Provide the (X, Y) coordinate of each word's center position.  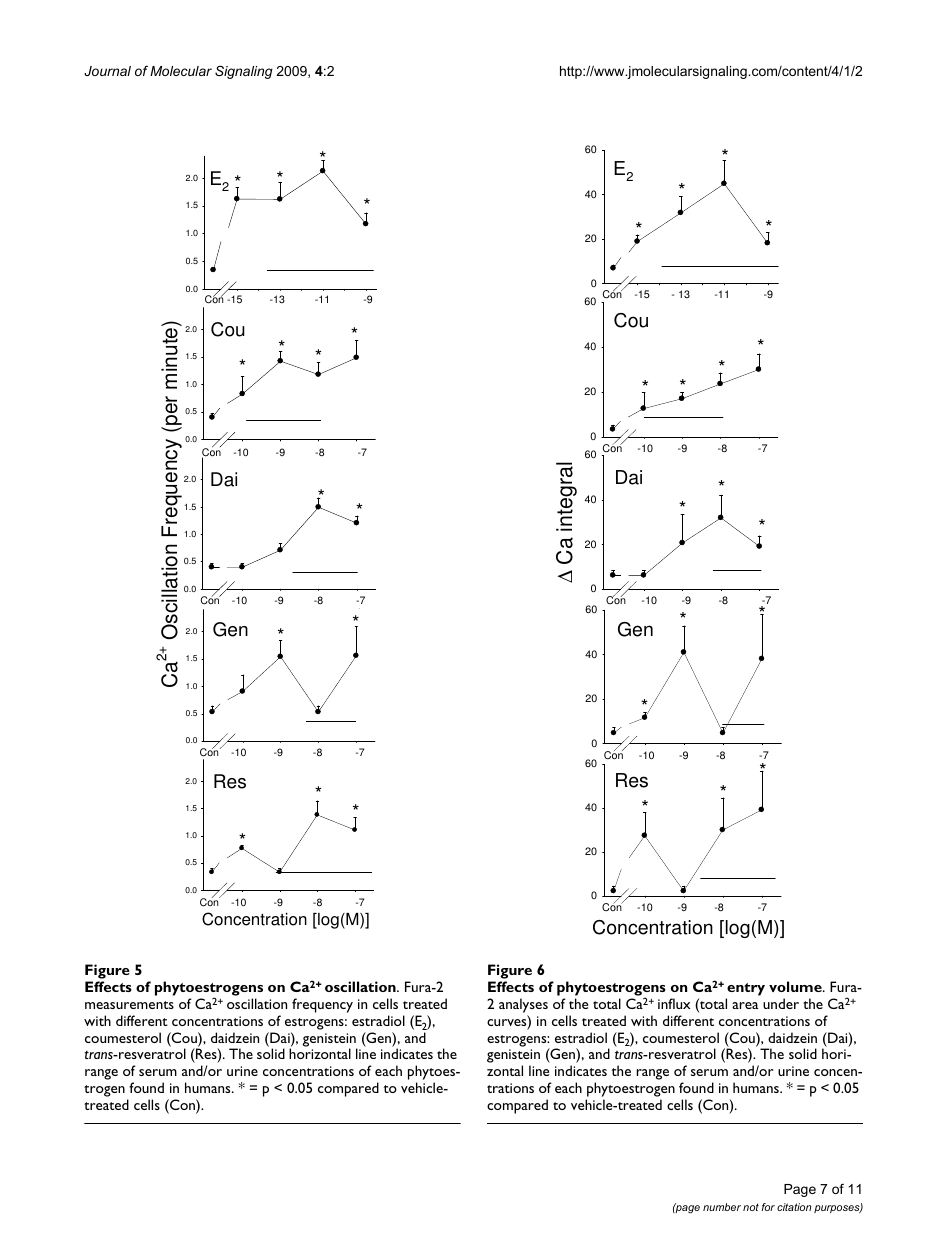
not (751, 1207)
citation (794, 1207)
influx (674, 1003)
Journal (107, 71)
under (781, 1003)
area (745, 1005)
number (722, 1207)
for (768, 1207)
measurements (129, 1005)
